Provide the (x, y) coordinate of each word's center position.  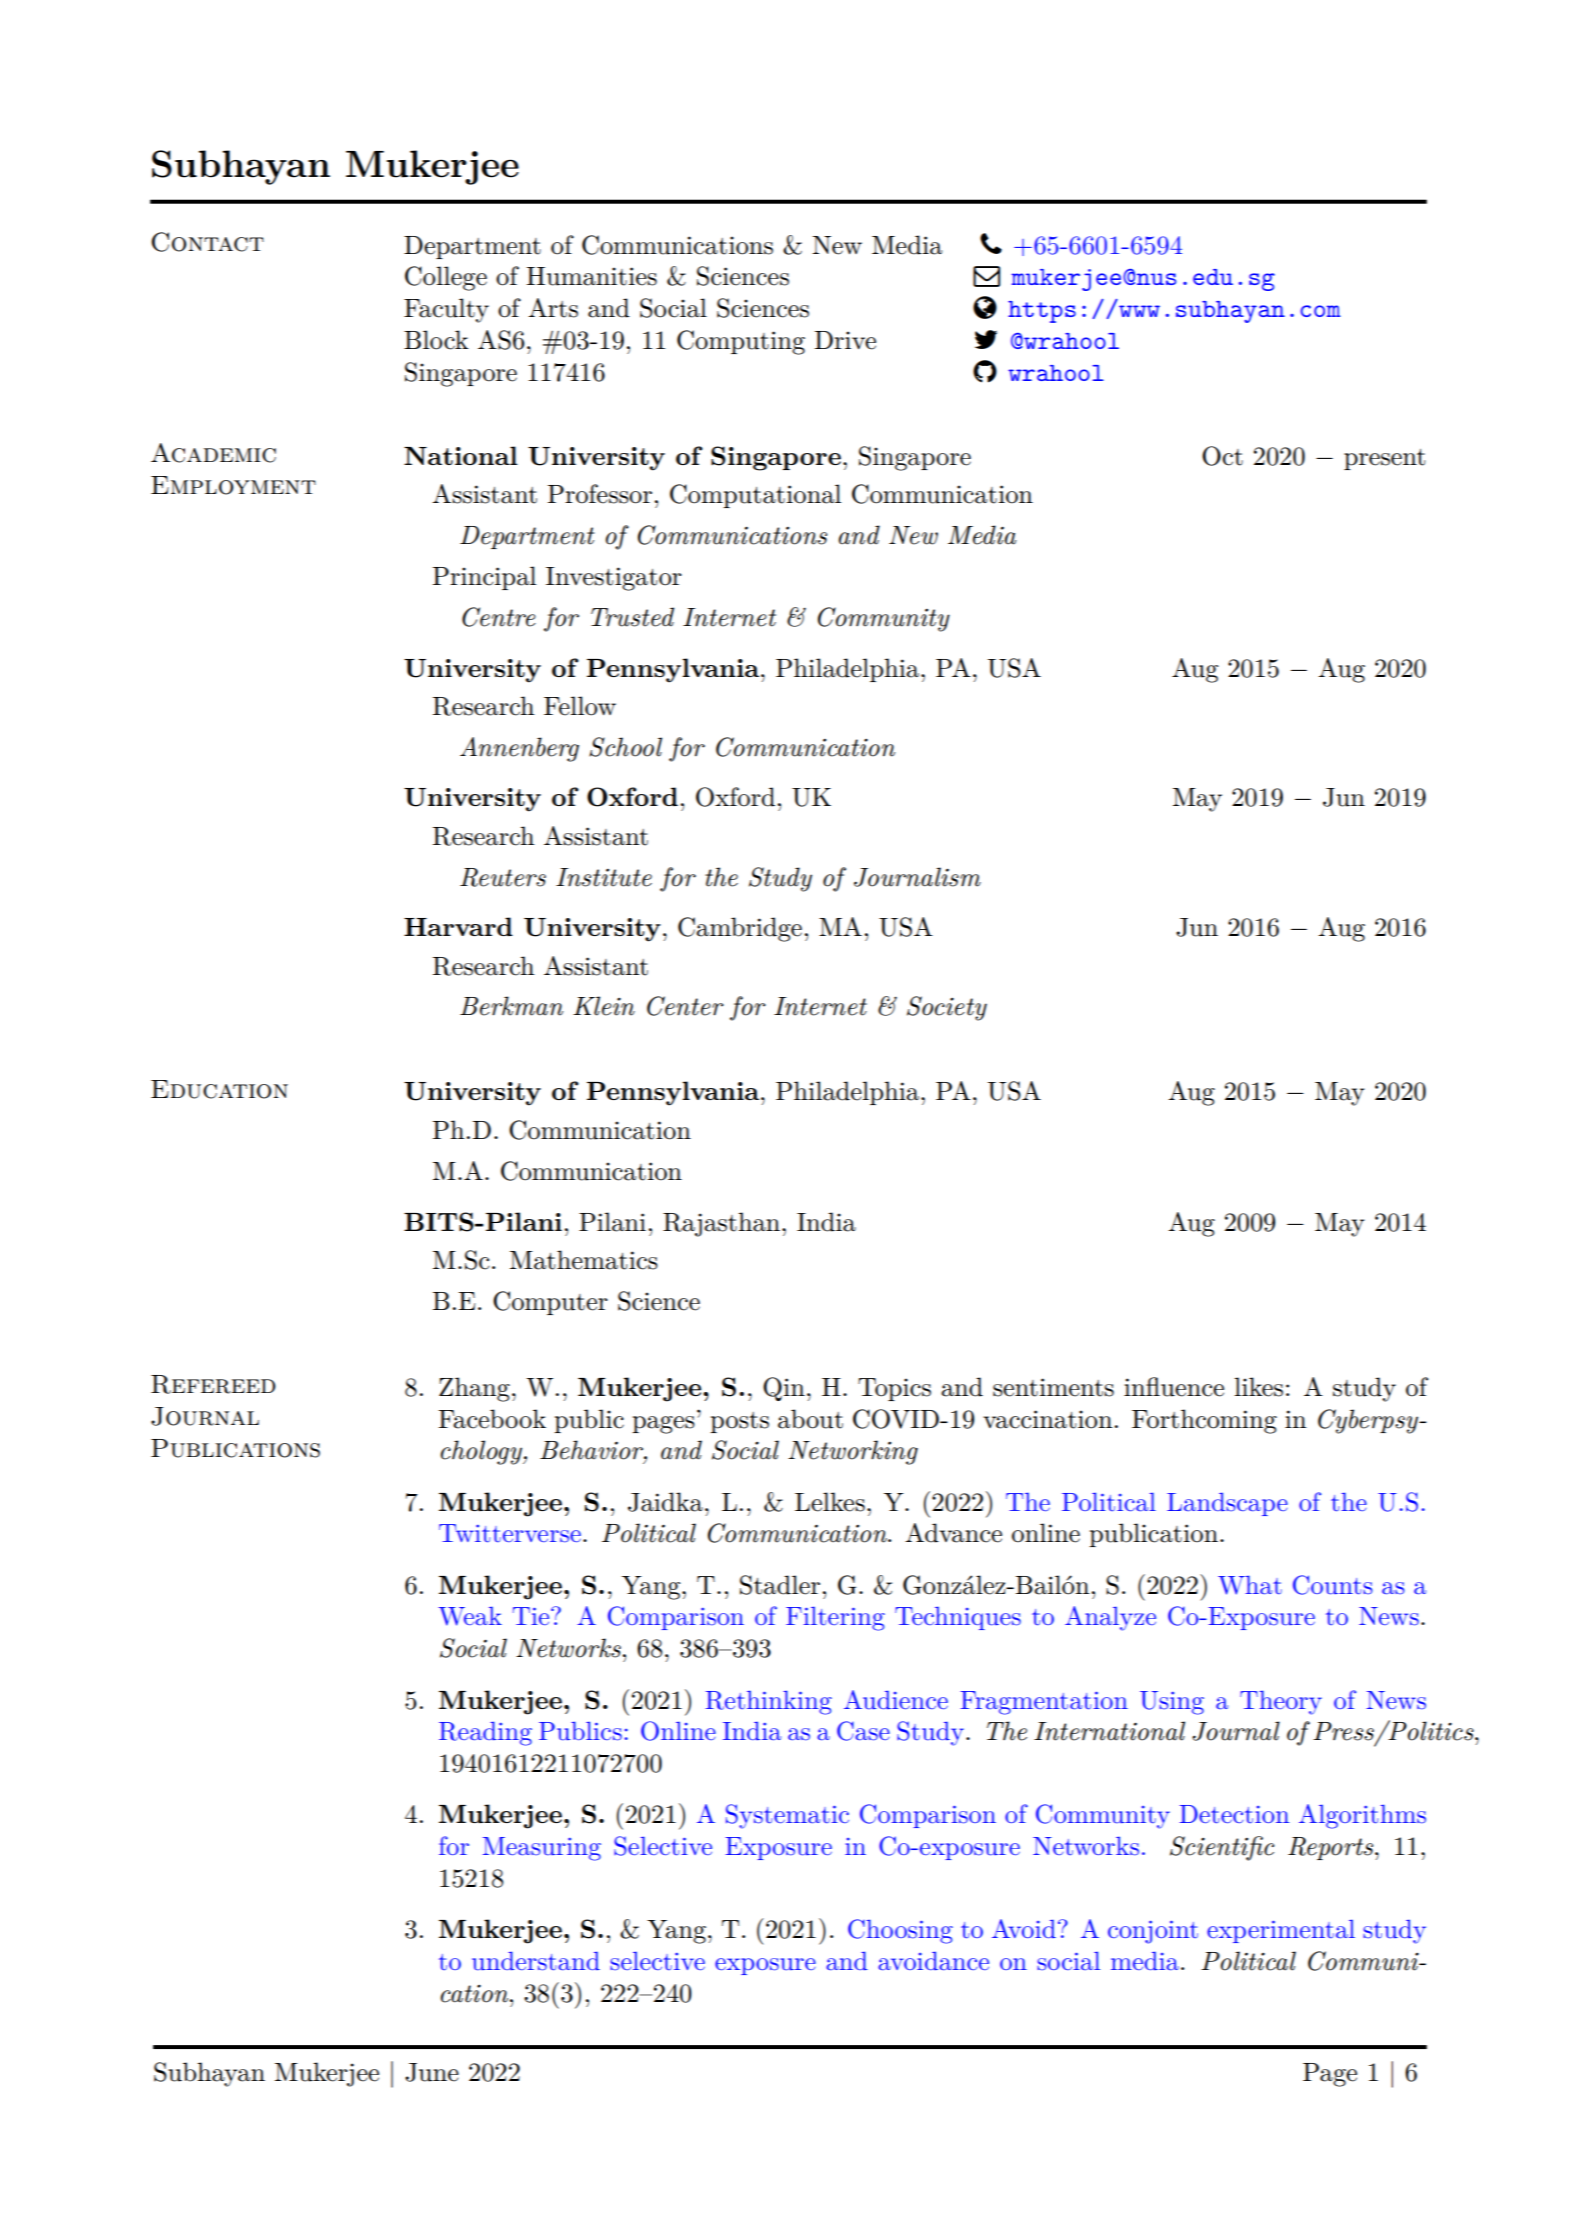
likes (1259, 1387)
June (432, 2072)
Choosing (900, 1931)
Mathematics (584, 1260)
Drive (845, 340)
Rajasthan (723, 1224)
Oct (1222, 456)
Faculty (446, 310)
